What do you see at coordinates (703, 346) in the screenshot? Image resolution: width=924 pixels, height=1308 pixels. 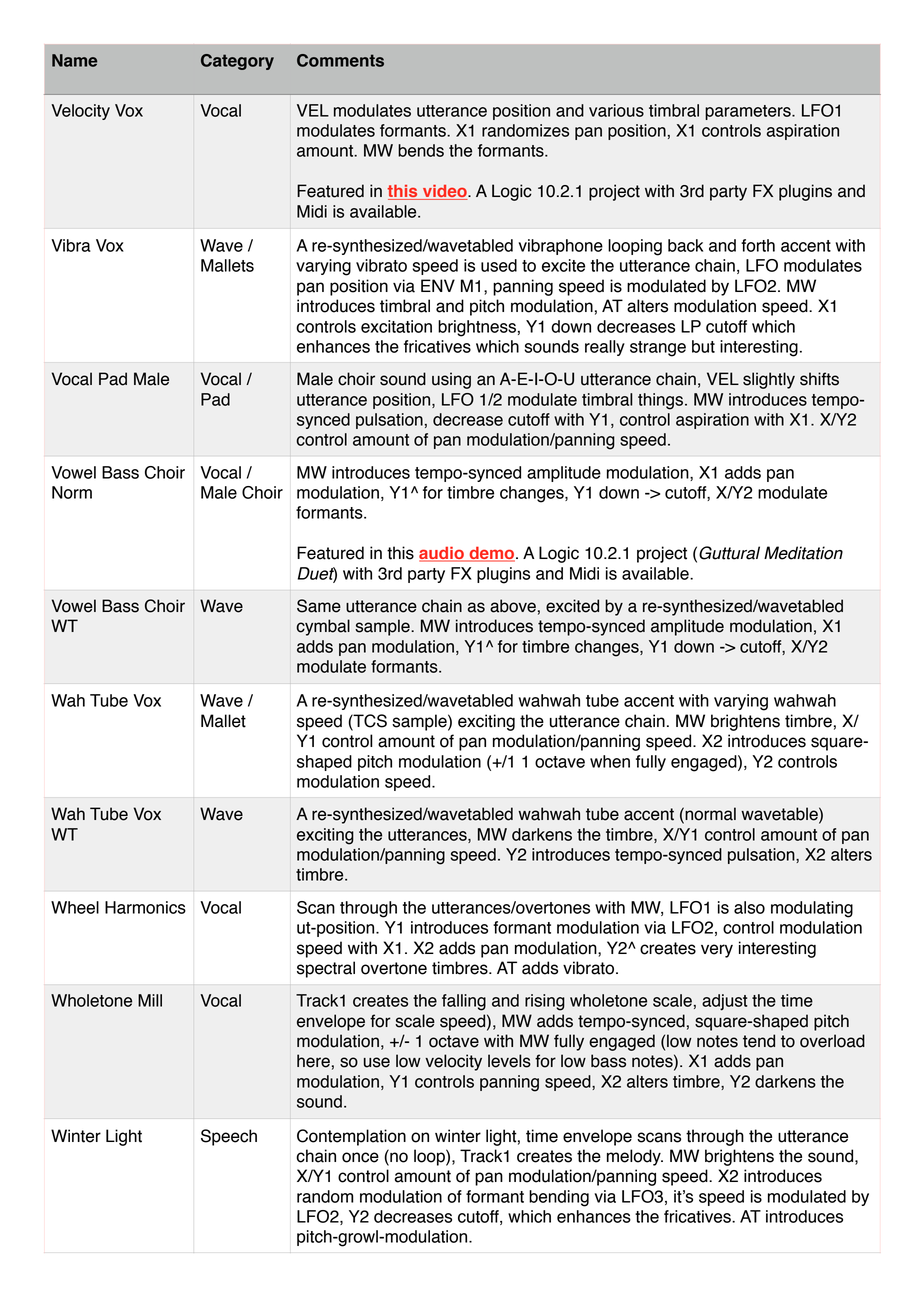 I see `but` at bounding box center [703, 346].
